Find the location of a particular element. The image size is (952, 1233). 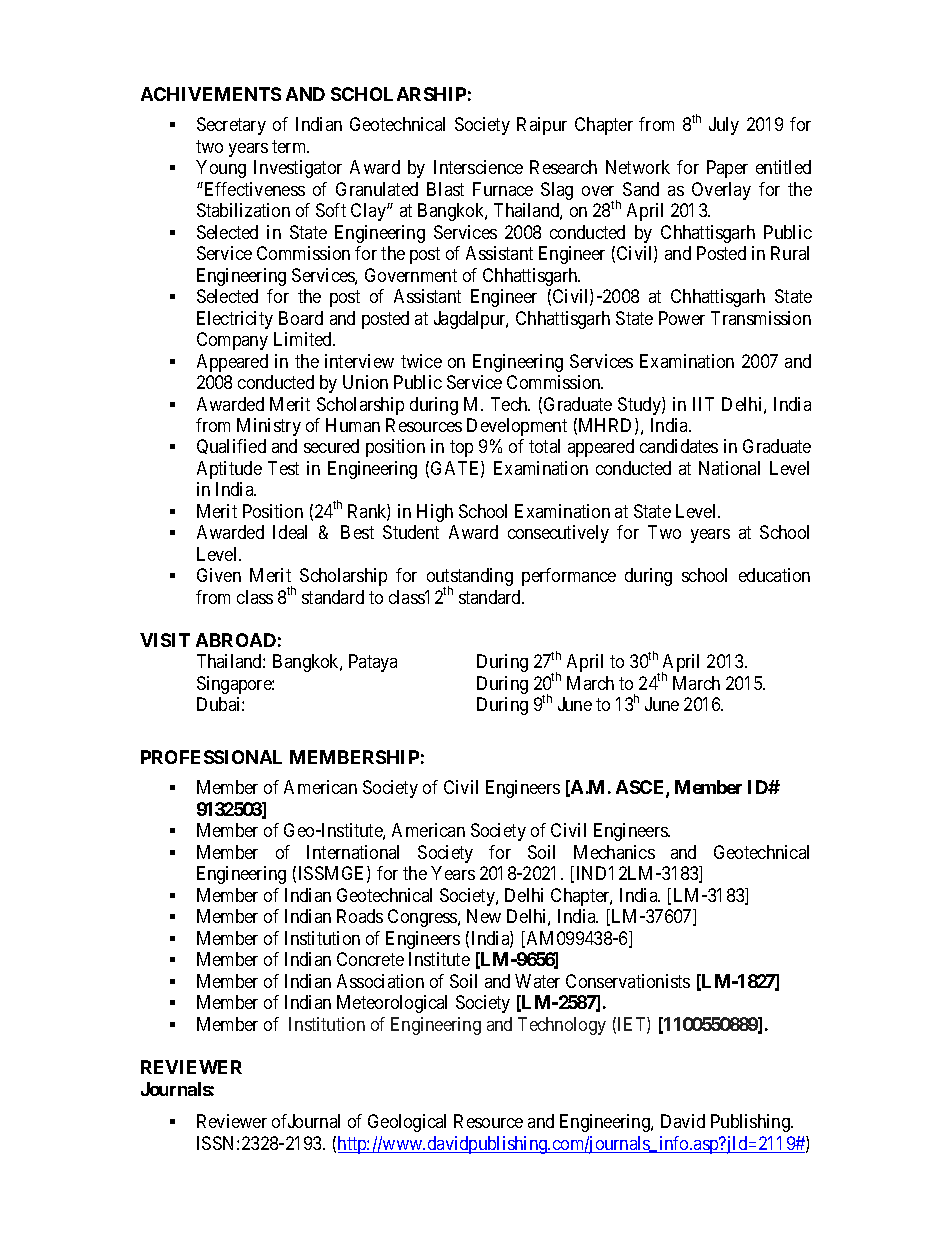

education is located at coordinates (774, 575).
